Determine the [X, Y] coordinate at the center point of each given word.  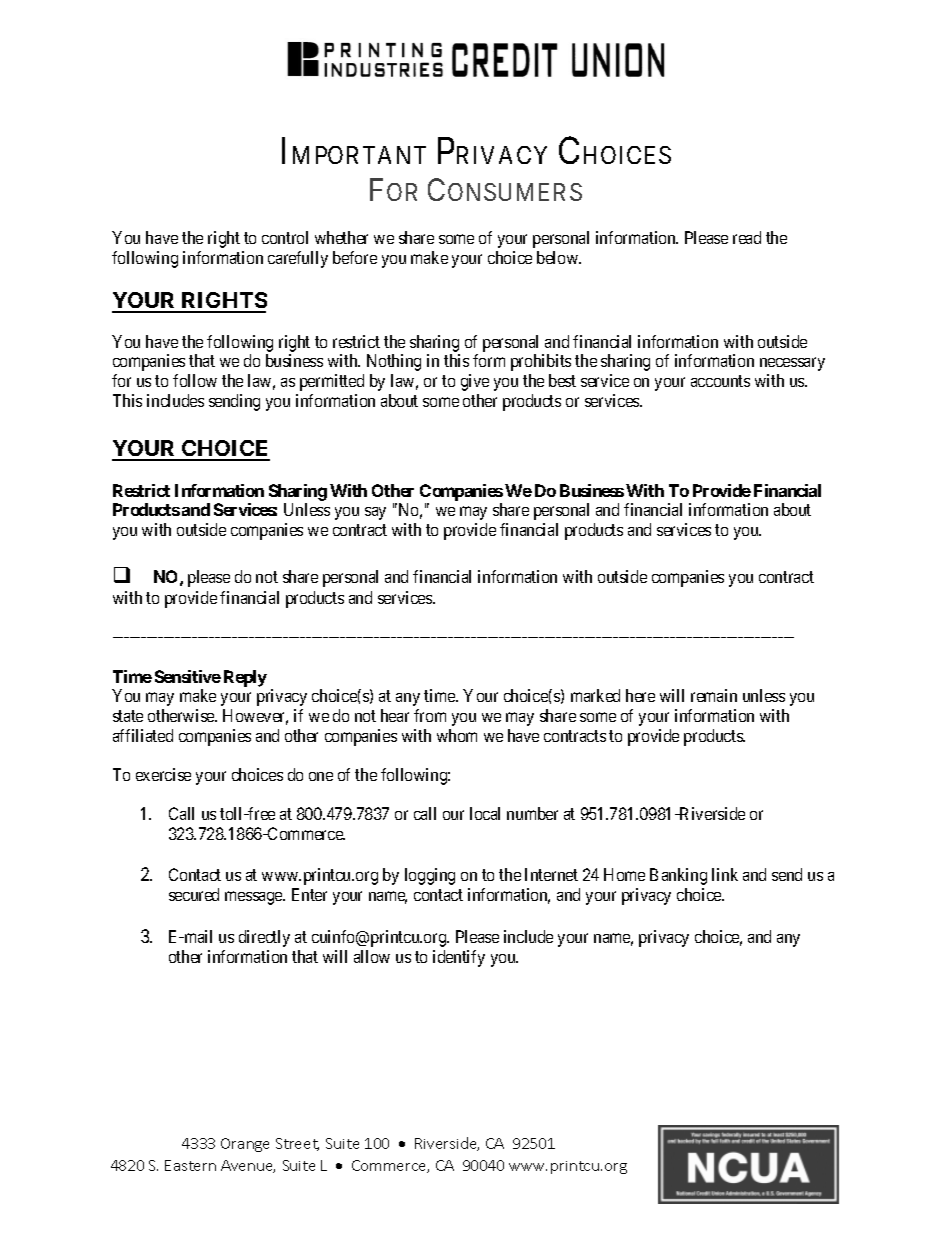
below [559, 257]
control [285, 237]
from [430, 715]
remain [714, 695]
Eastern [190, 1165]
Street [297, 1144]
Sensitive [188, 676]
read [747, 237]
